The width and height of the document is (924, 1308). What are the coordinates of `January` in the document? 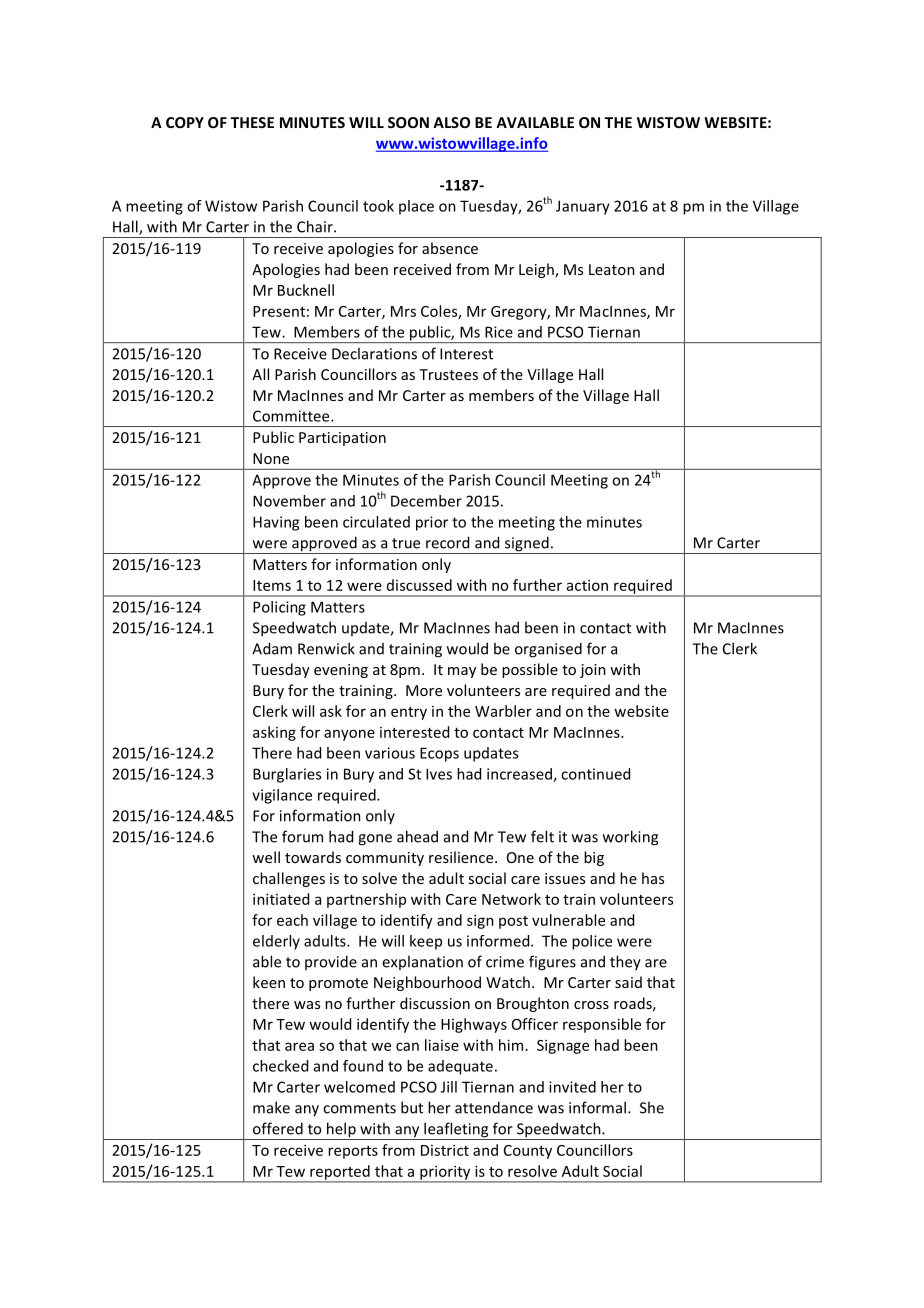 It's located at (583, 207).
